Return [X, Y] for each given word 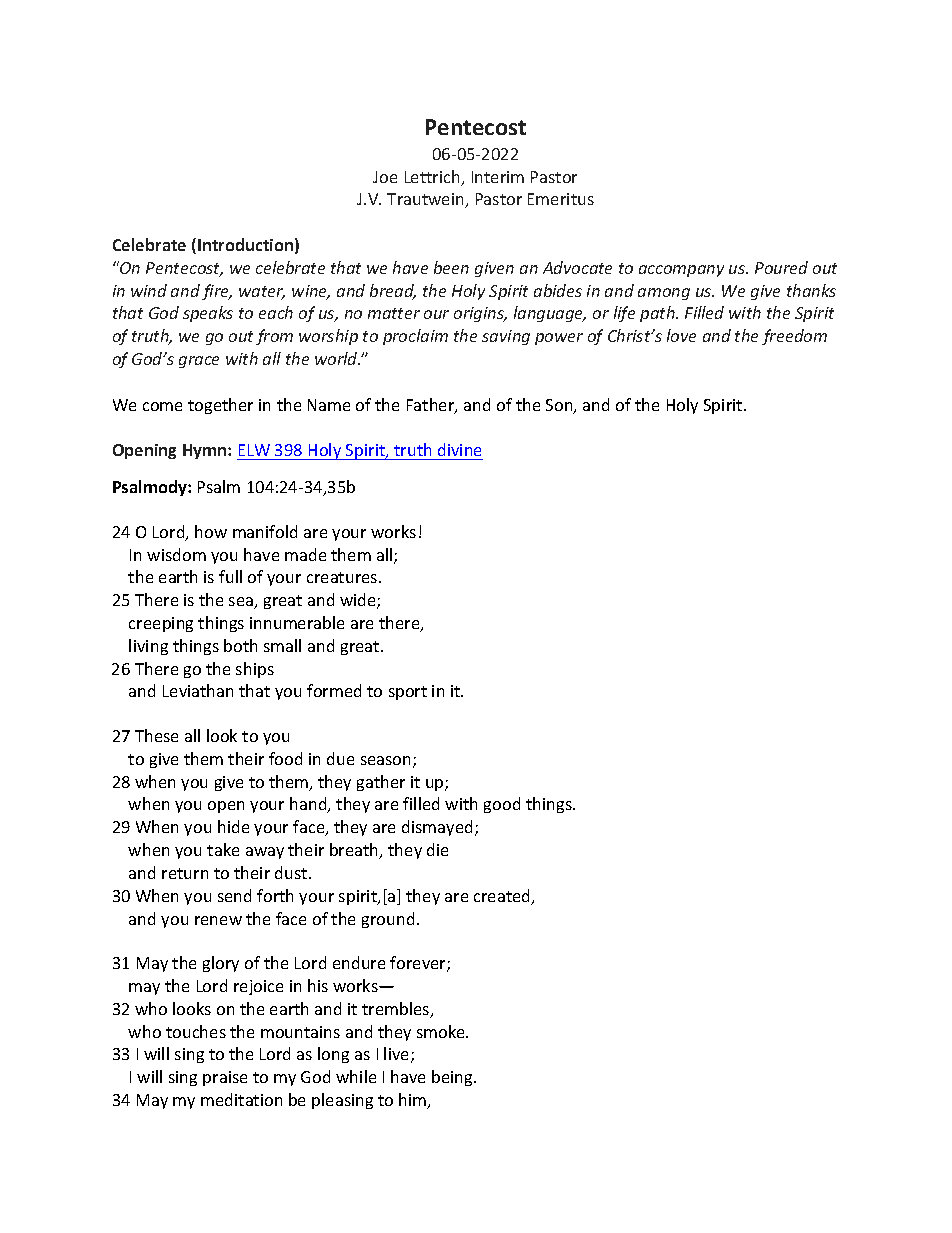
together [220, 406]
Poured [781, 267]
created [503, 897]
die [437, 849]
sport [408, 693]
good [502, 805]
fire [216, 292]
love [681, 335]
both [240, 645]
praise [225, 1078]
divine [459, 449]
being [454, 1078]
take [223, 849]
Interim [498, 177]
